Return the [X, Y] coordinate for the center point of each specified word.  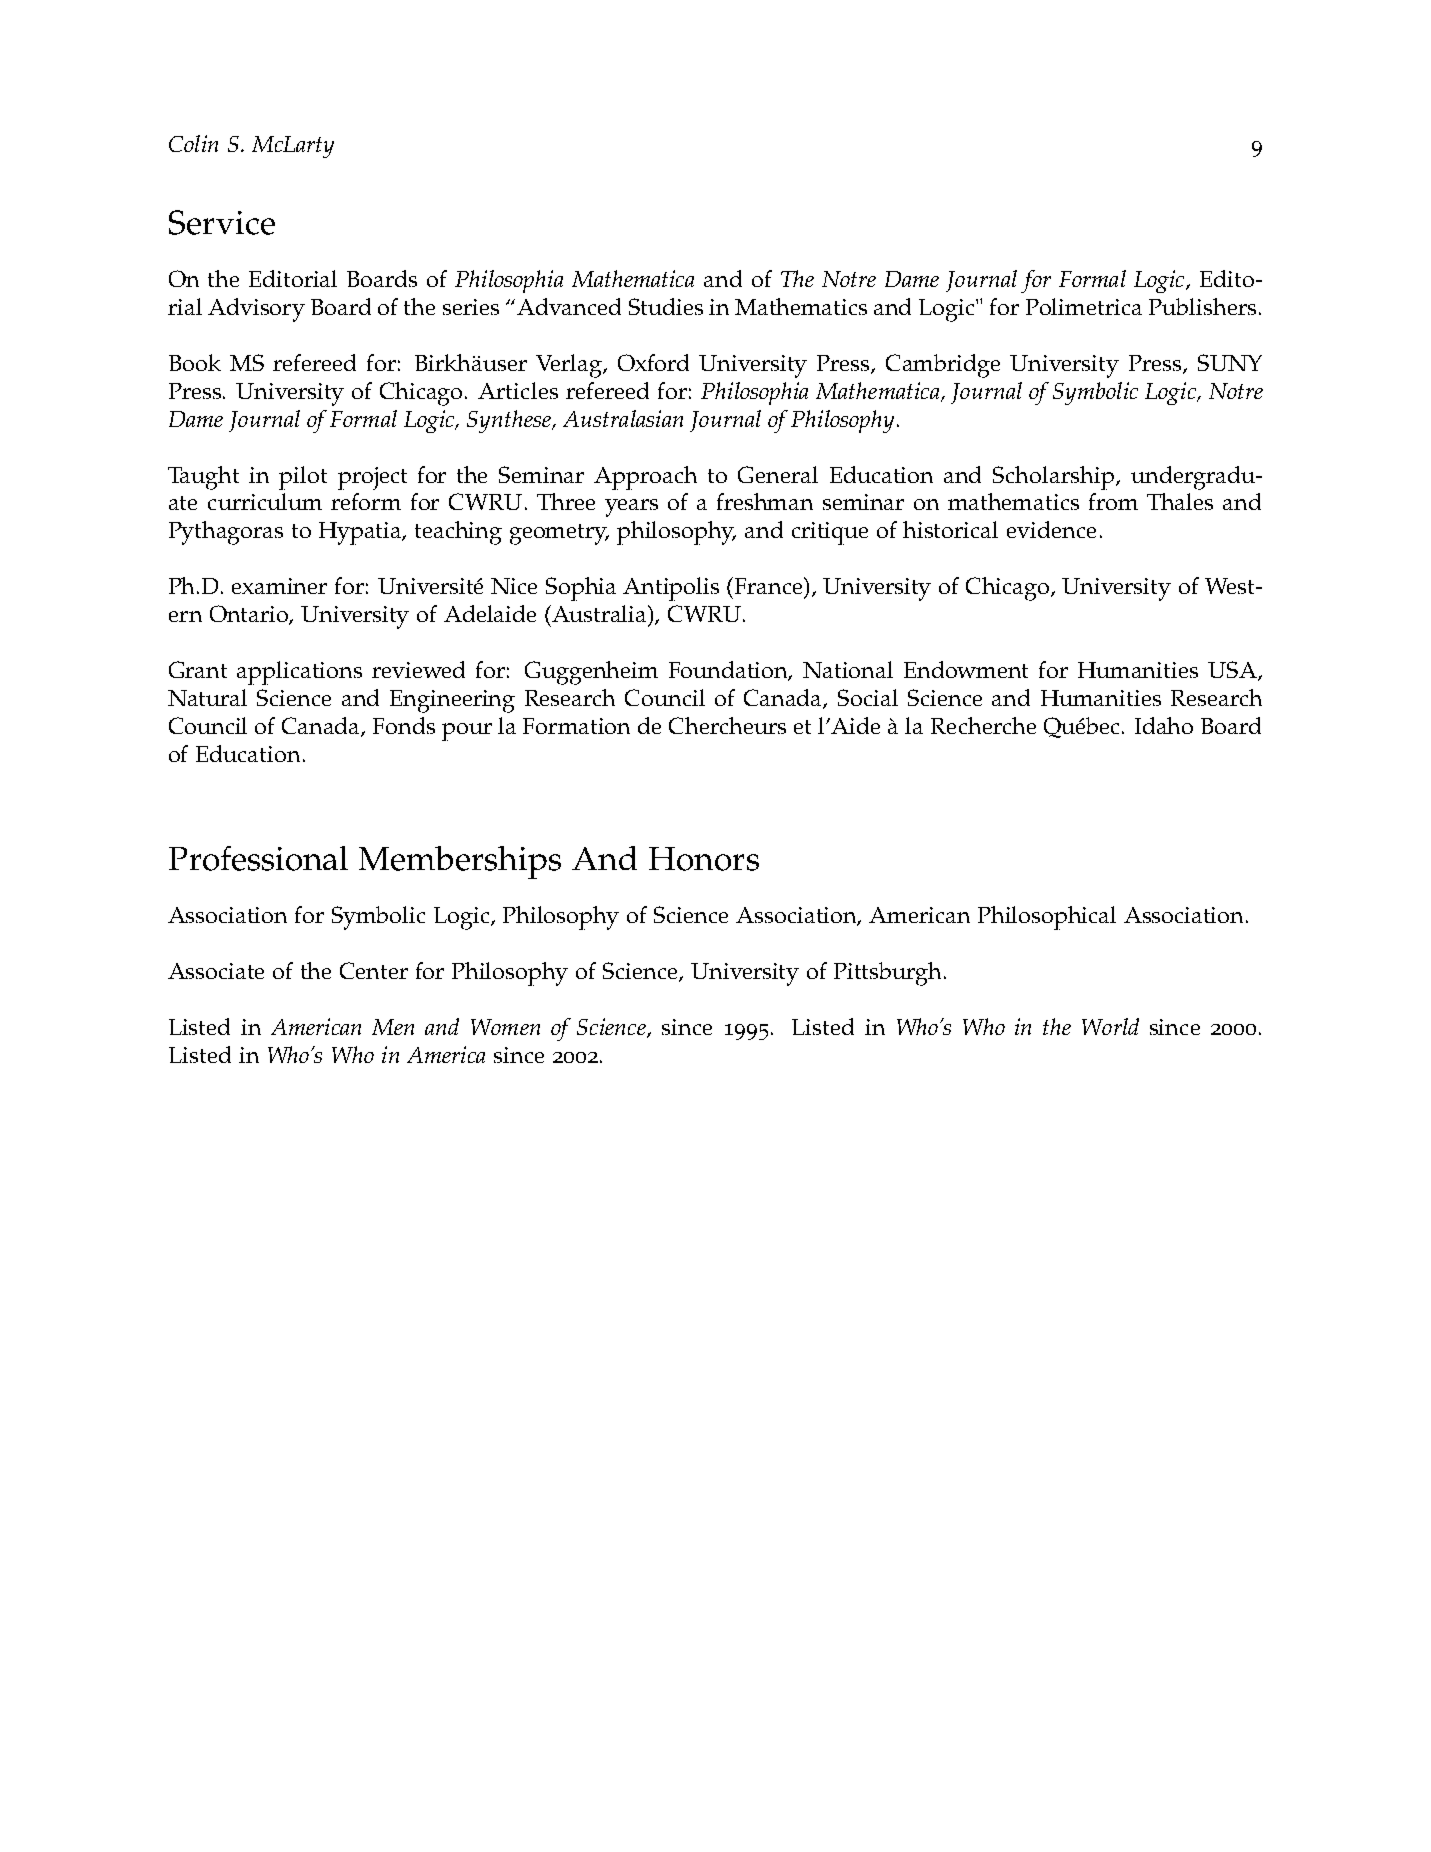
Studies [666, 306]
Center [374, 970]
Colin [193, 143]
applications [299, 673]
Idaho [1164, 725]
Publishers [1202, 306]
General [778, 474]
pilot [303, 478]
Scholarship [1053, 478]
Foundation [730, 671]
